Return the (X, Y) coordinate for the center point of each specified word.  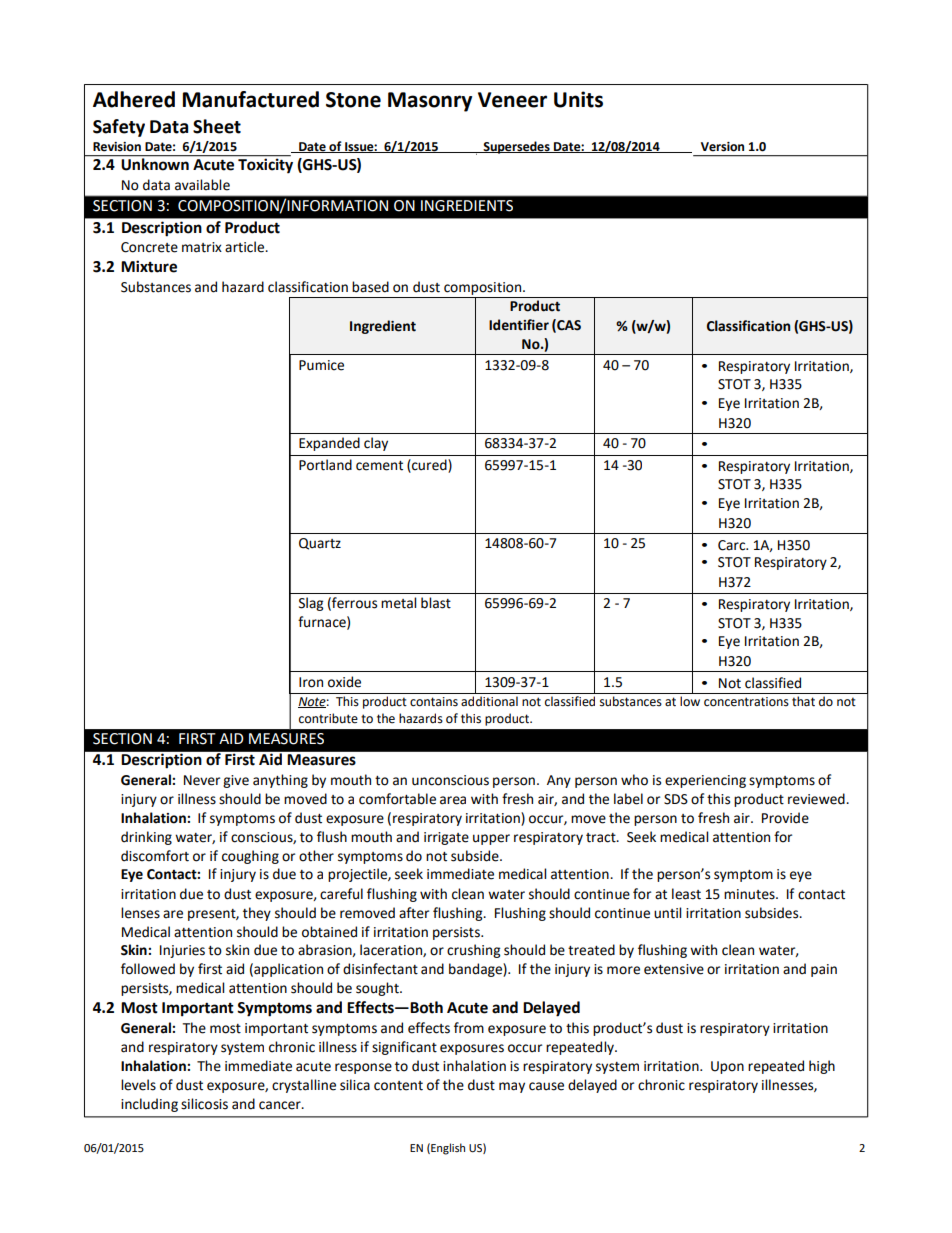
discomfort (155, 856)
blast (436, 603)
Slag (311, 604)
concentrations (746, 702)
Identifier (519, 325)
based (370, 287)
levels (138, 1085)
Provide (785, 818)
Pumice (321, 365)
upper (491, 839)
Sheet (217, 126)
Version (722, 147)
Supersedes (516, 147)
